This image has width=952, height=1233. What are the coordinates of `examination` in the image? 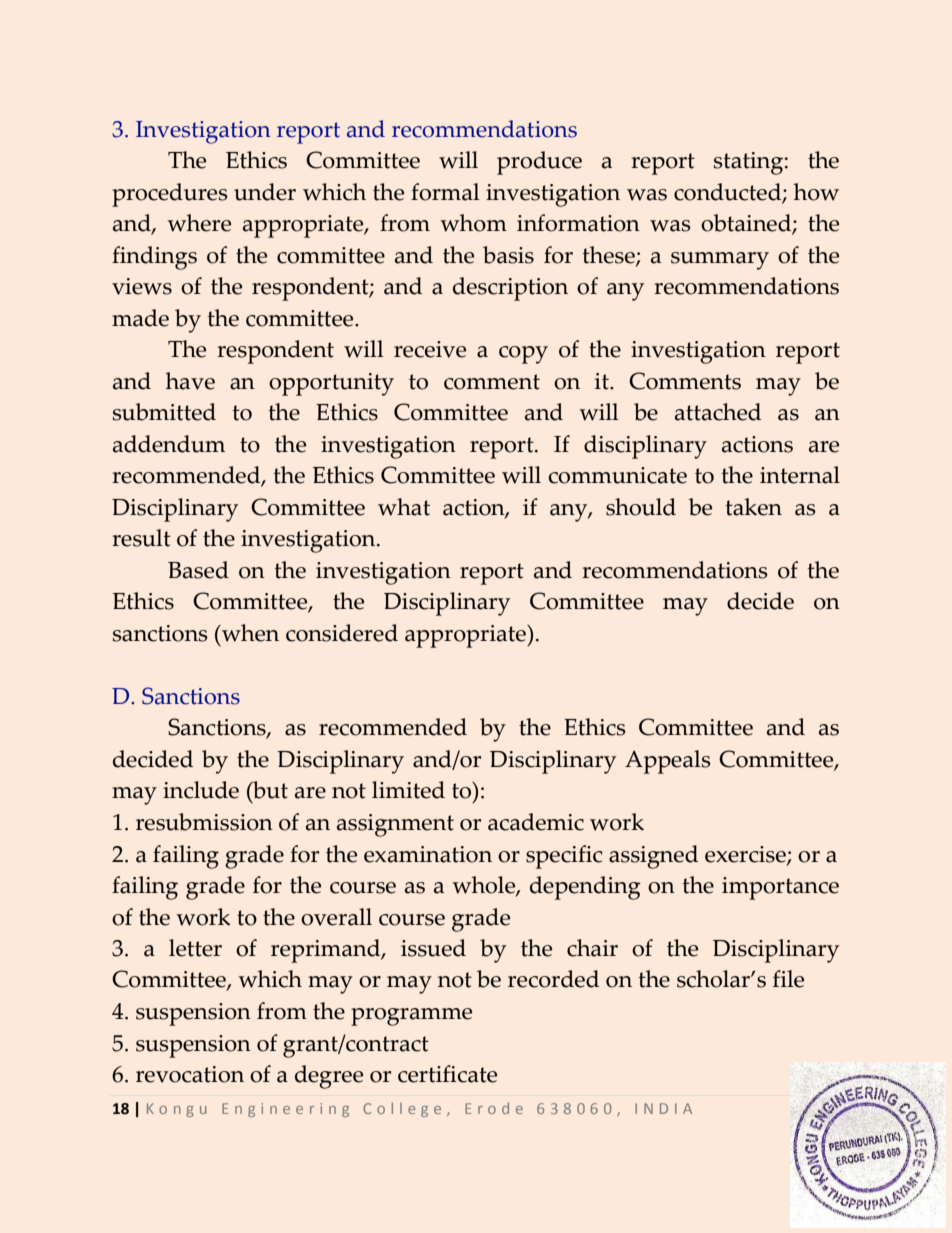 It's located at (428, 854).
